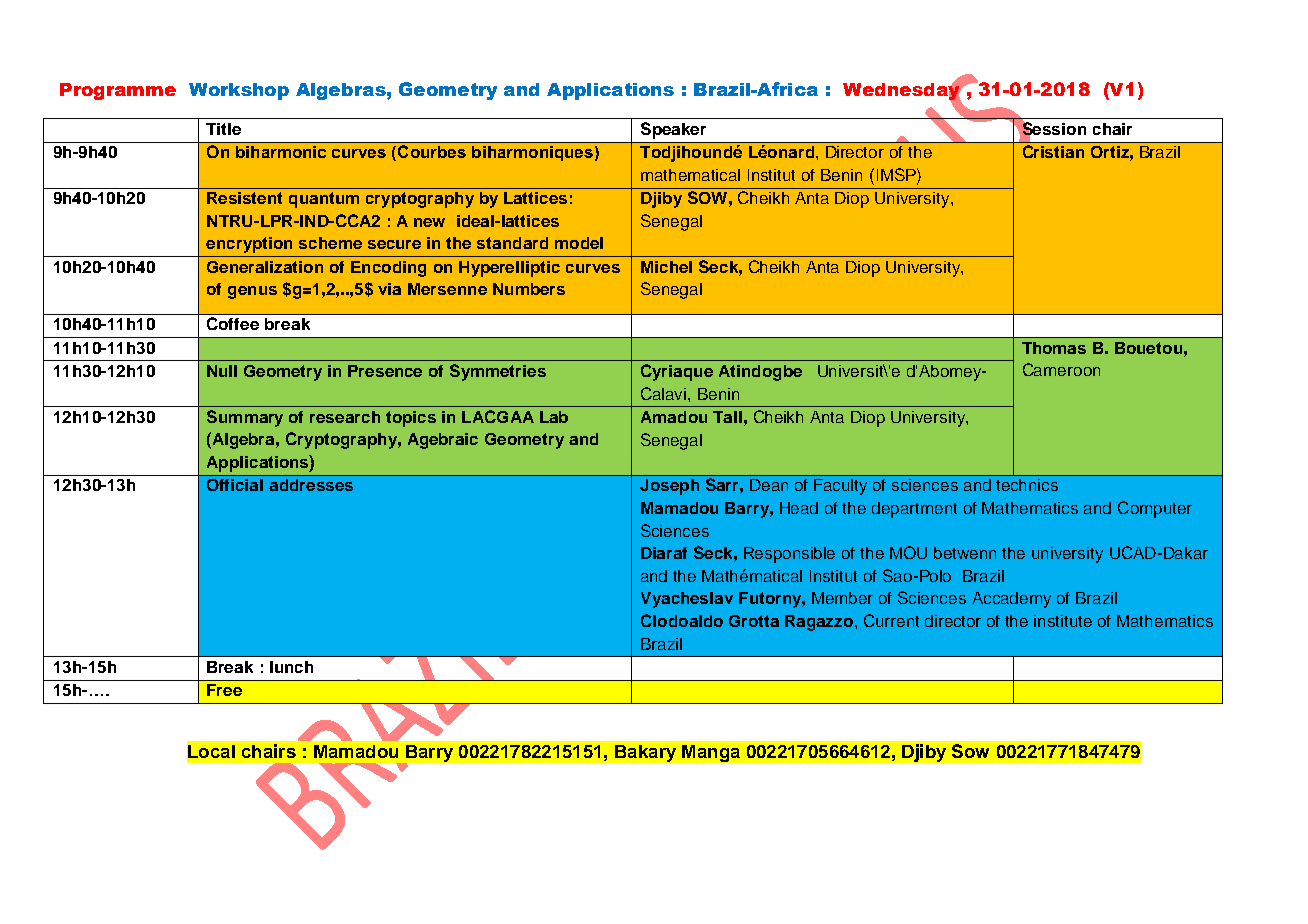  Describe the element at coordinates (239, 91) in the image. I see `Workshop` at that location.
